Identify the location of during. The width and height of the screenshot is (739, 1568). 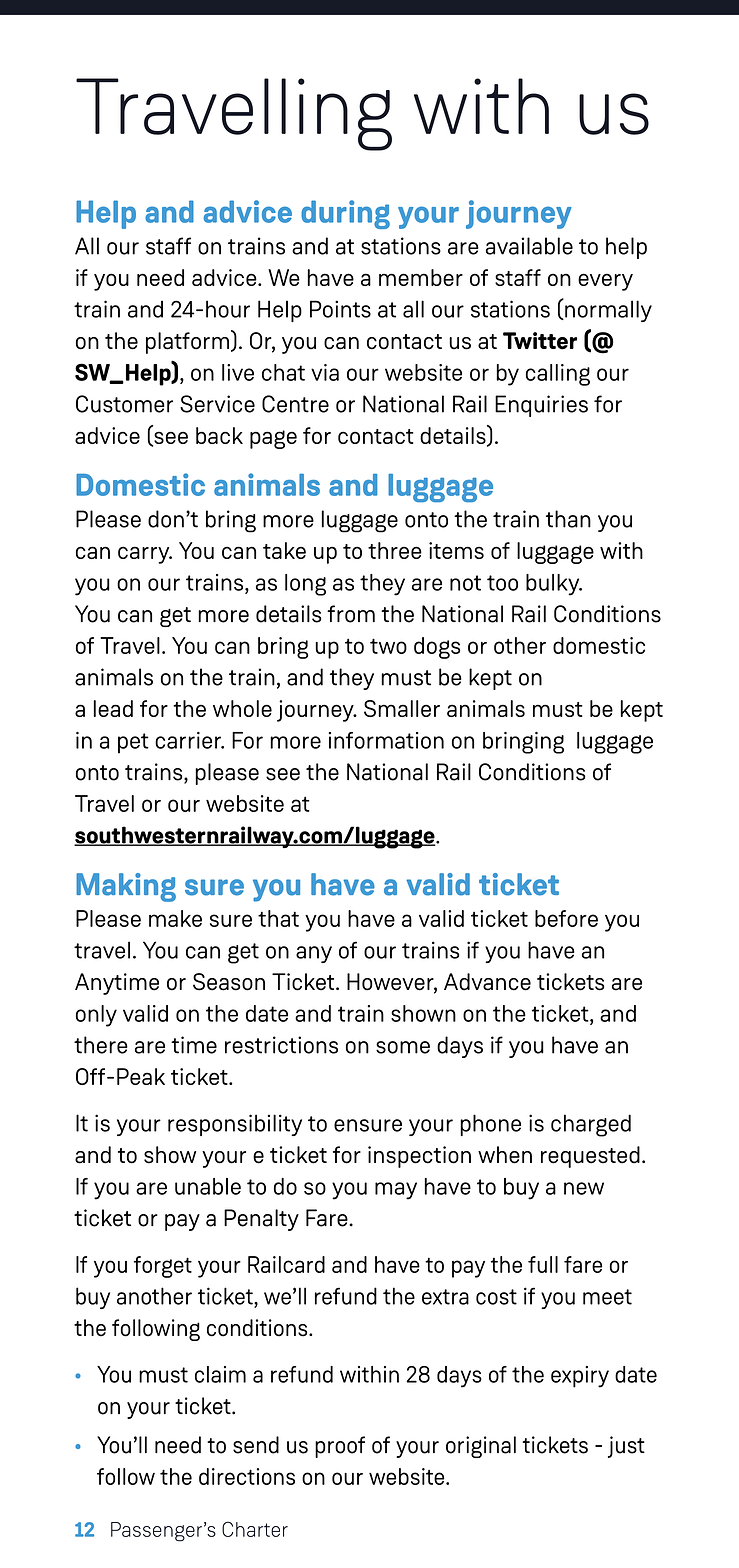
(345, 214).
